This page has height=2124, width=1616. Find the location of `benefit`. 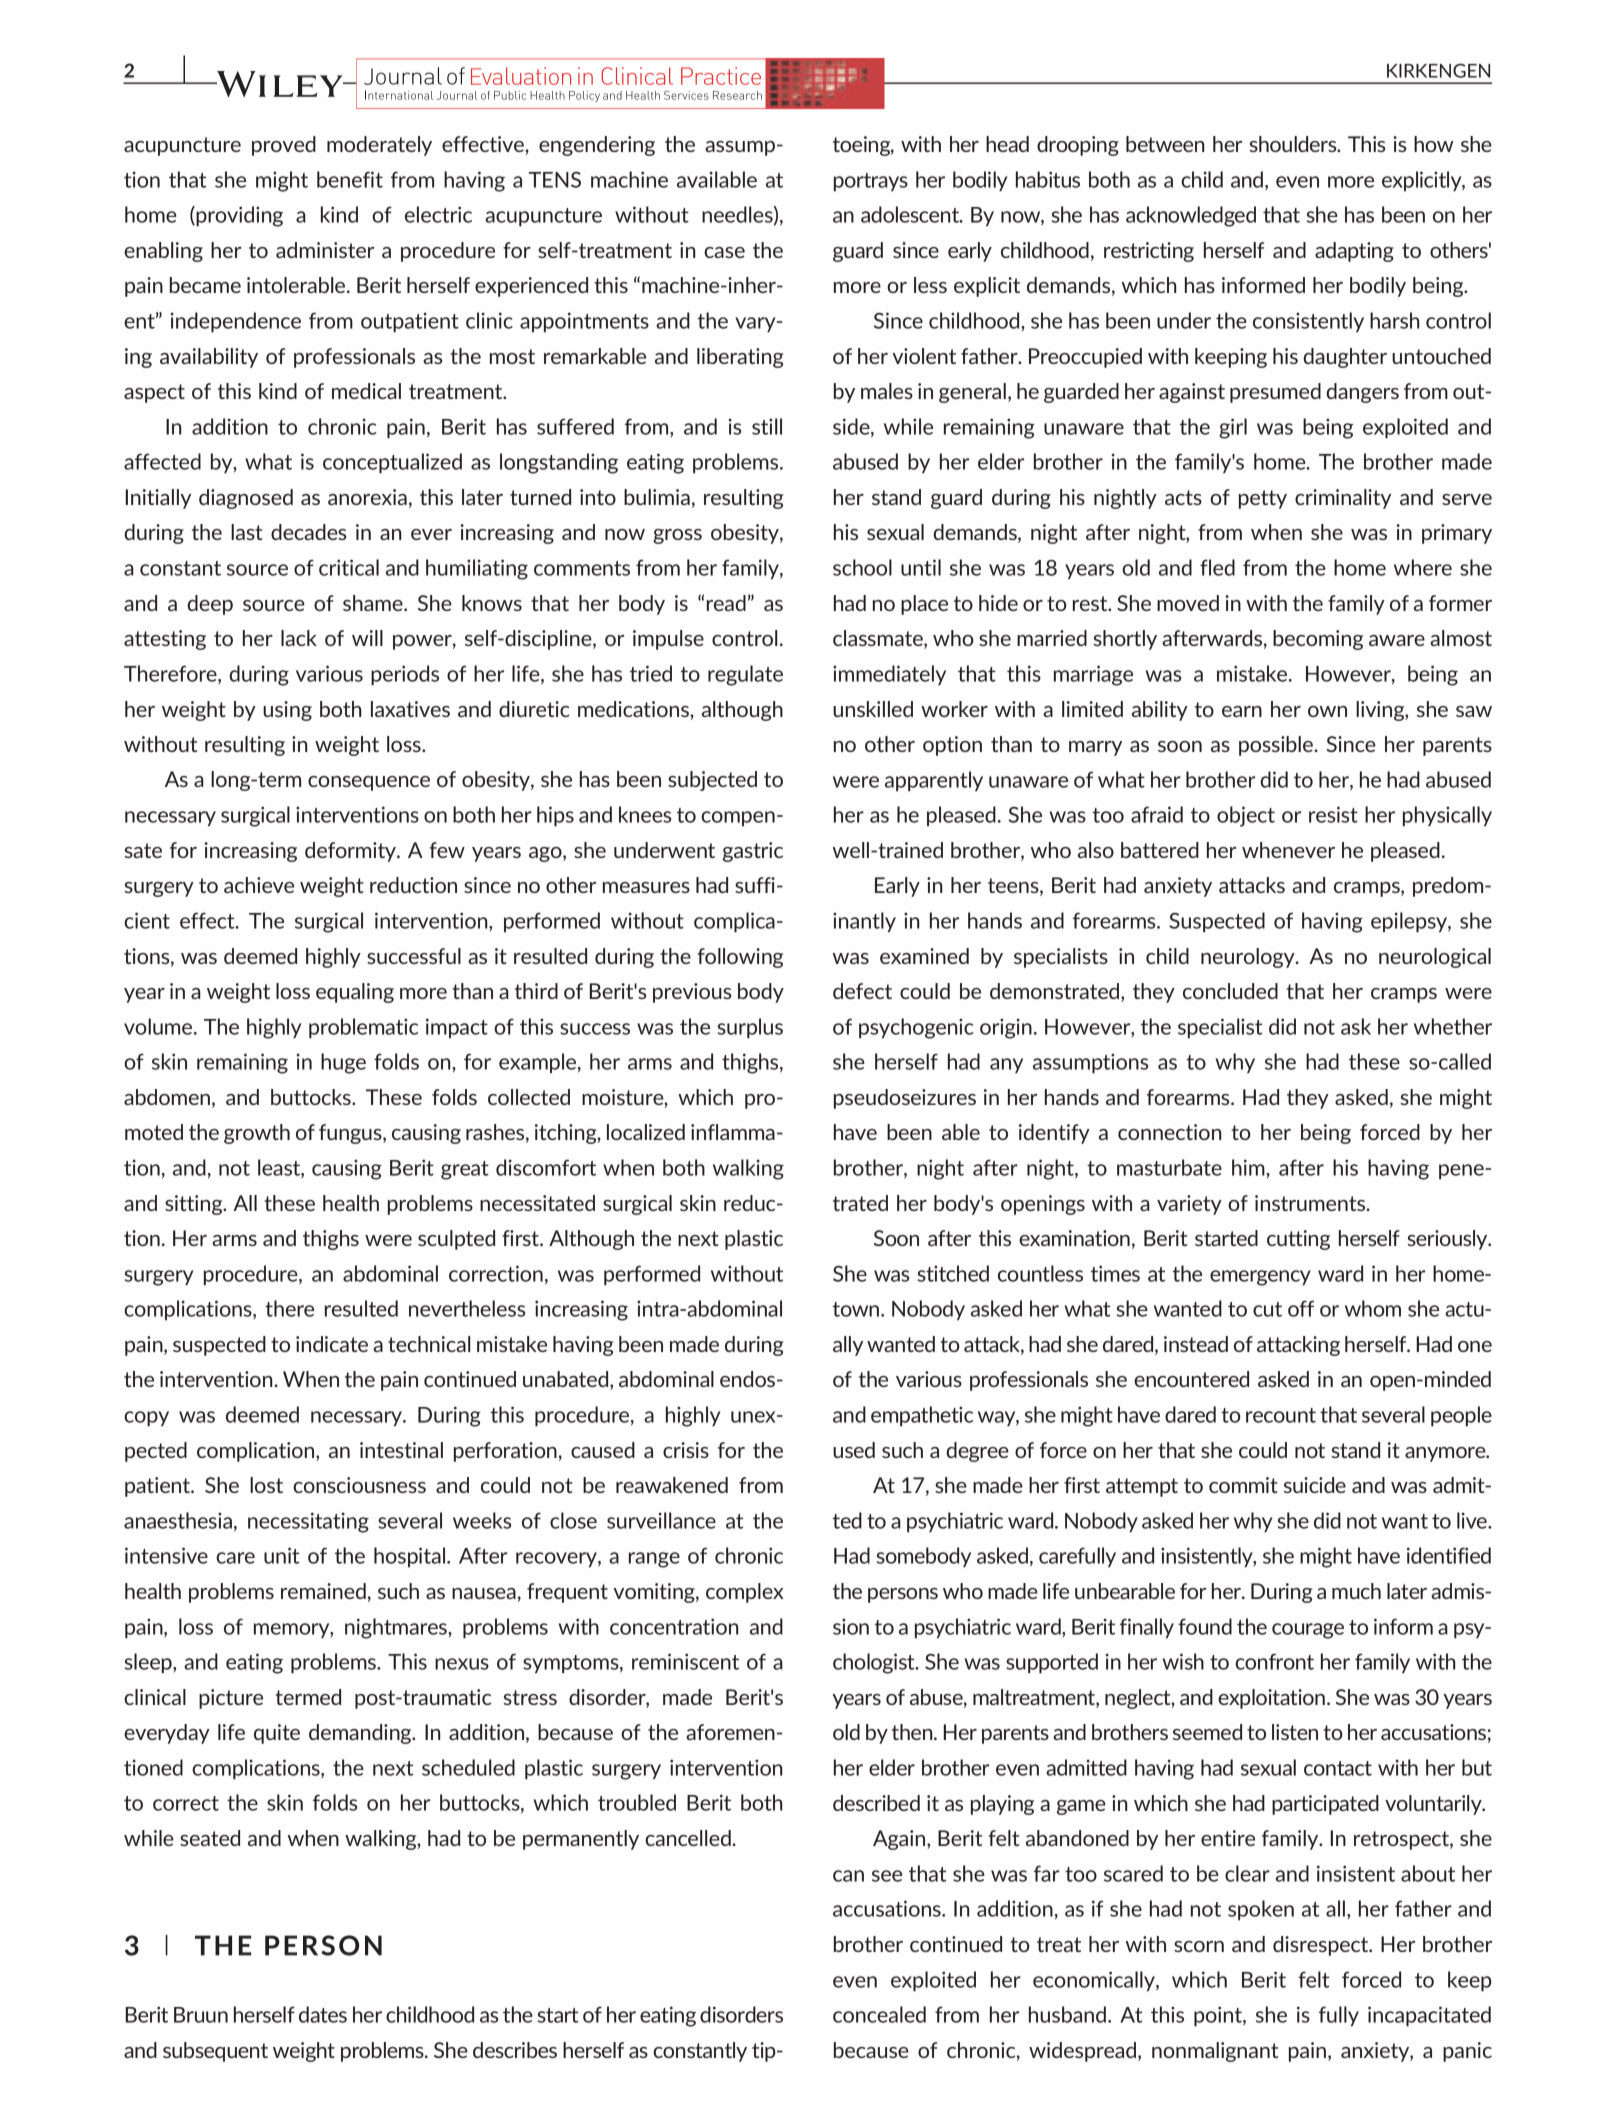

benefit is located at coordinates (350, 179).
